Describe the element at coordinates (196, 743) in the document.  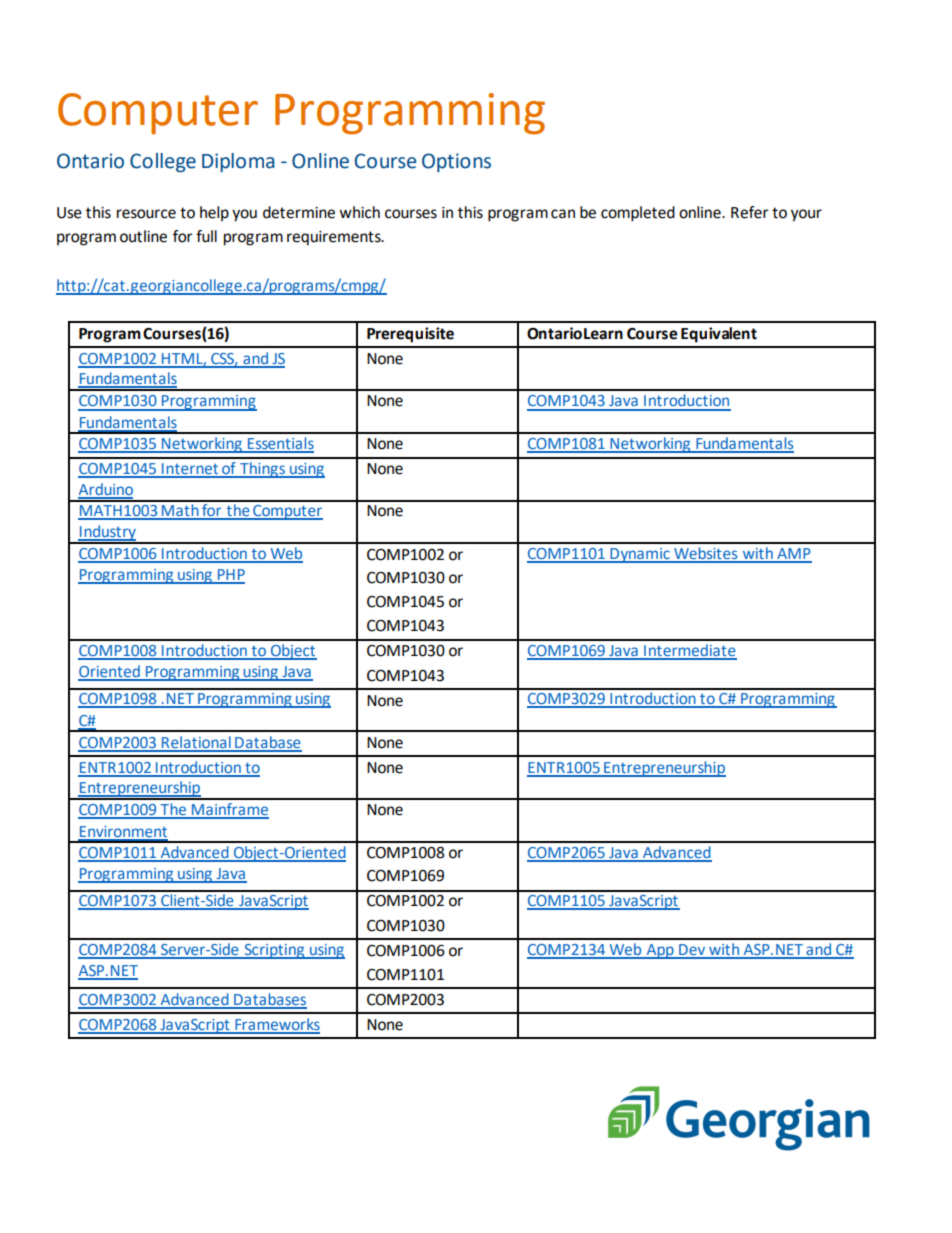
I see `Relational` at that location.
